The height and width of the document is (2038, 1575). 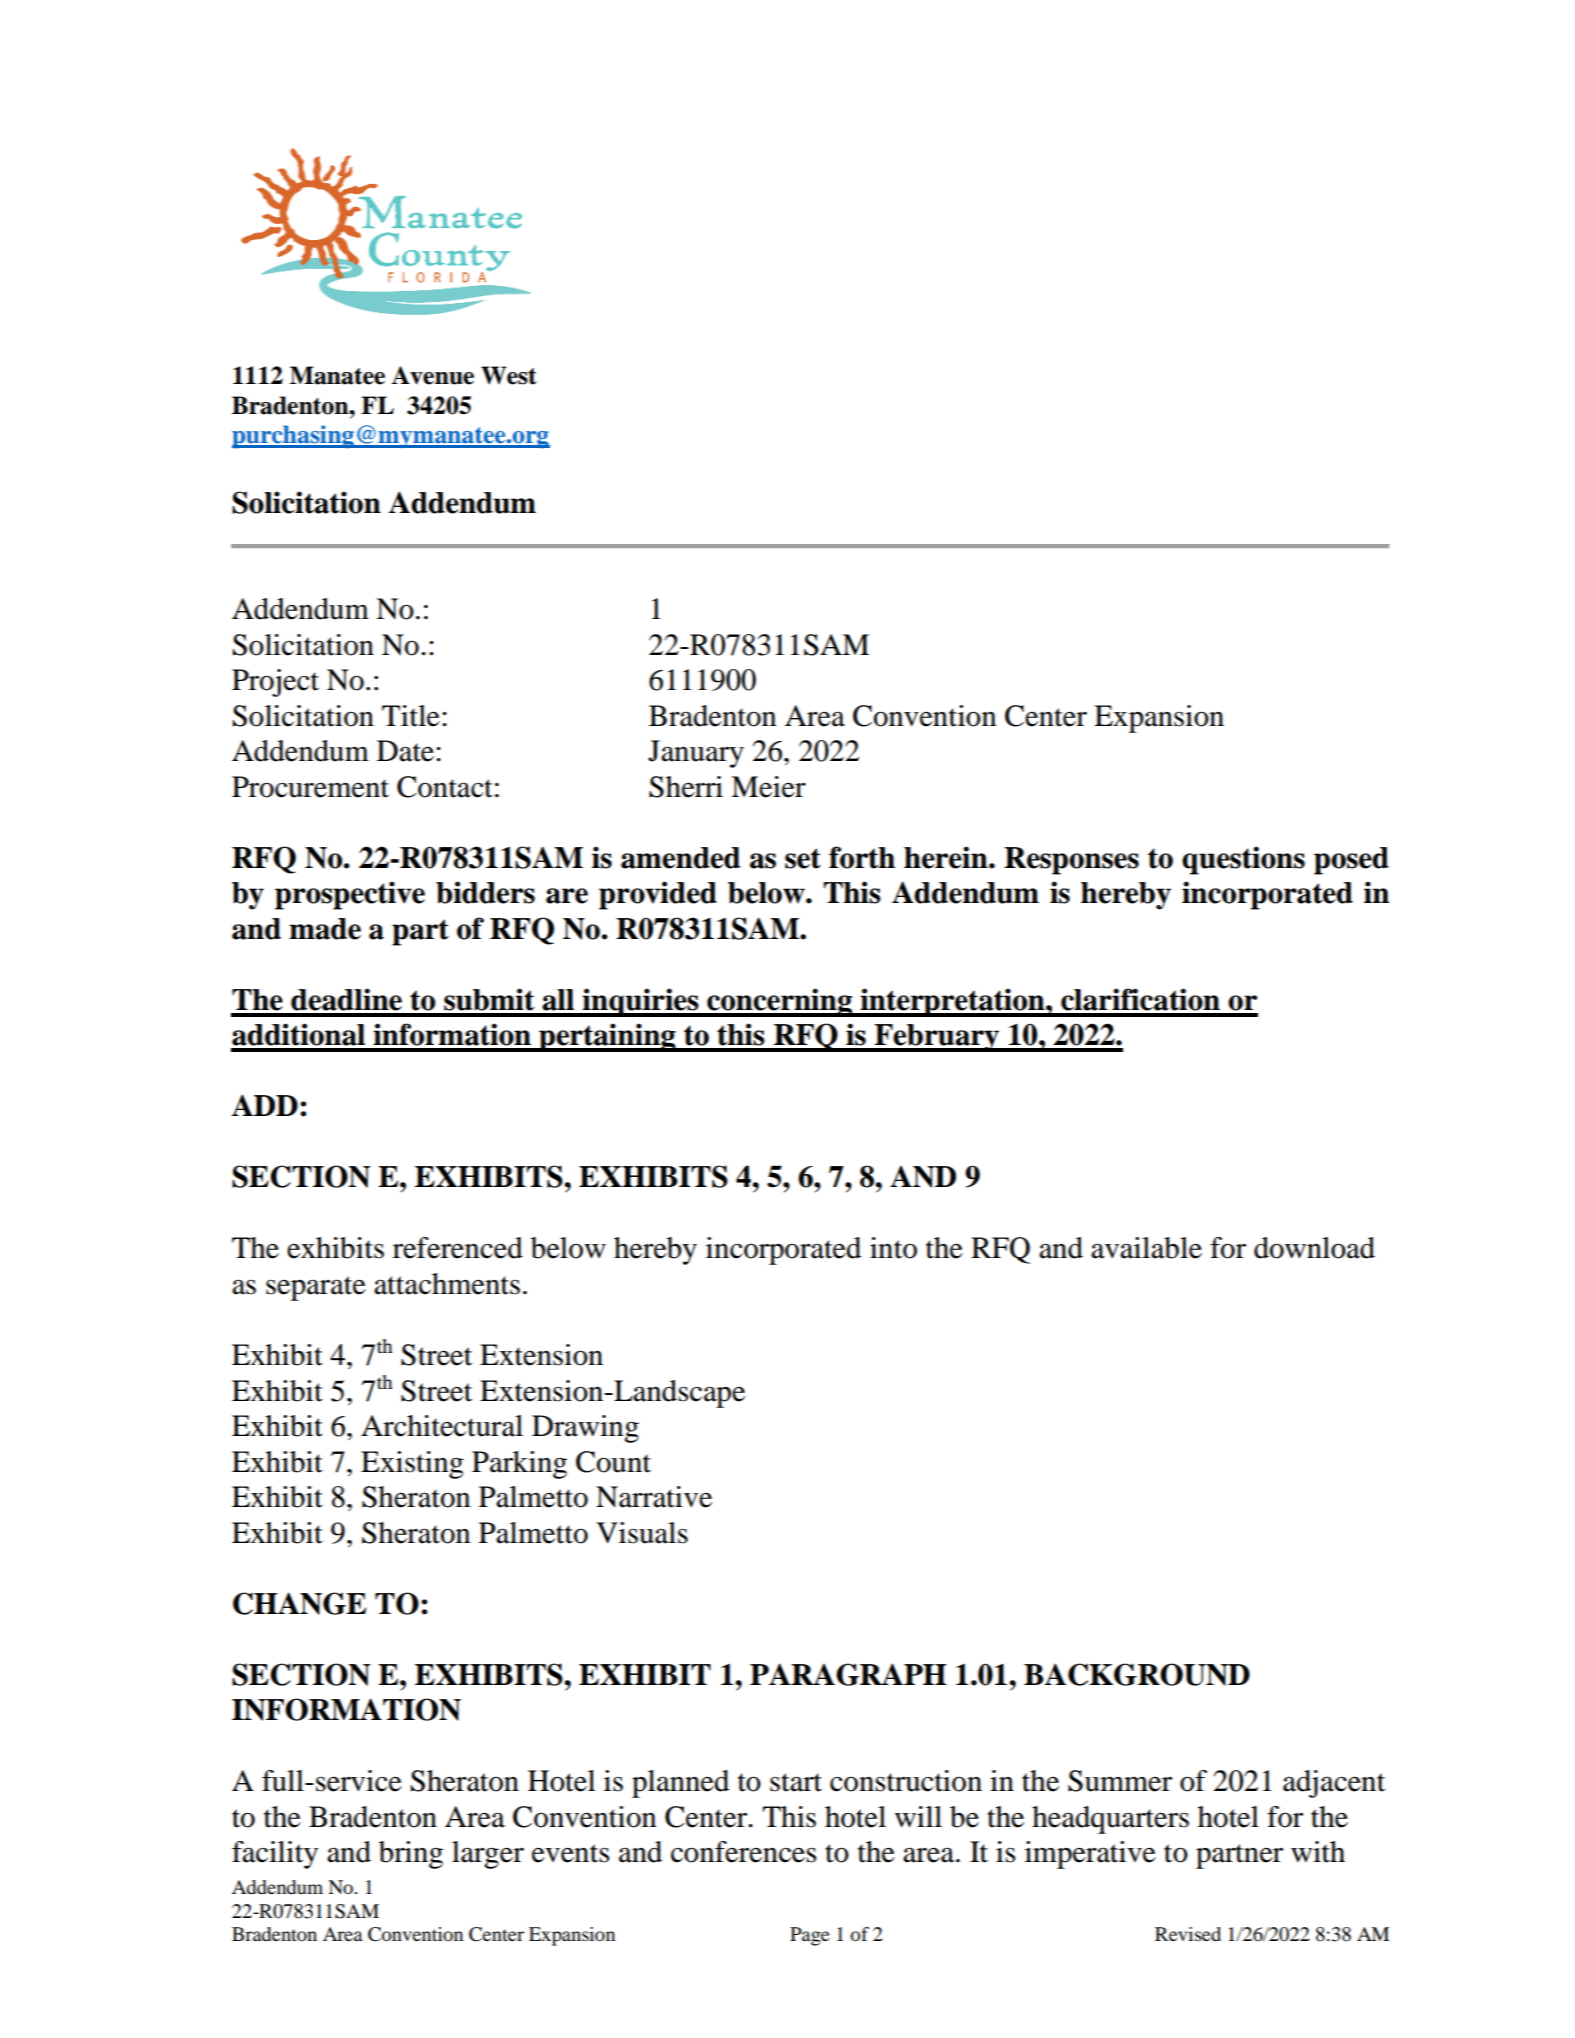 What do you see at coordinates (411, 1855) in the document?
I see `bring` at bounding box center [411, 1855].
